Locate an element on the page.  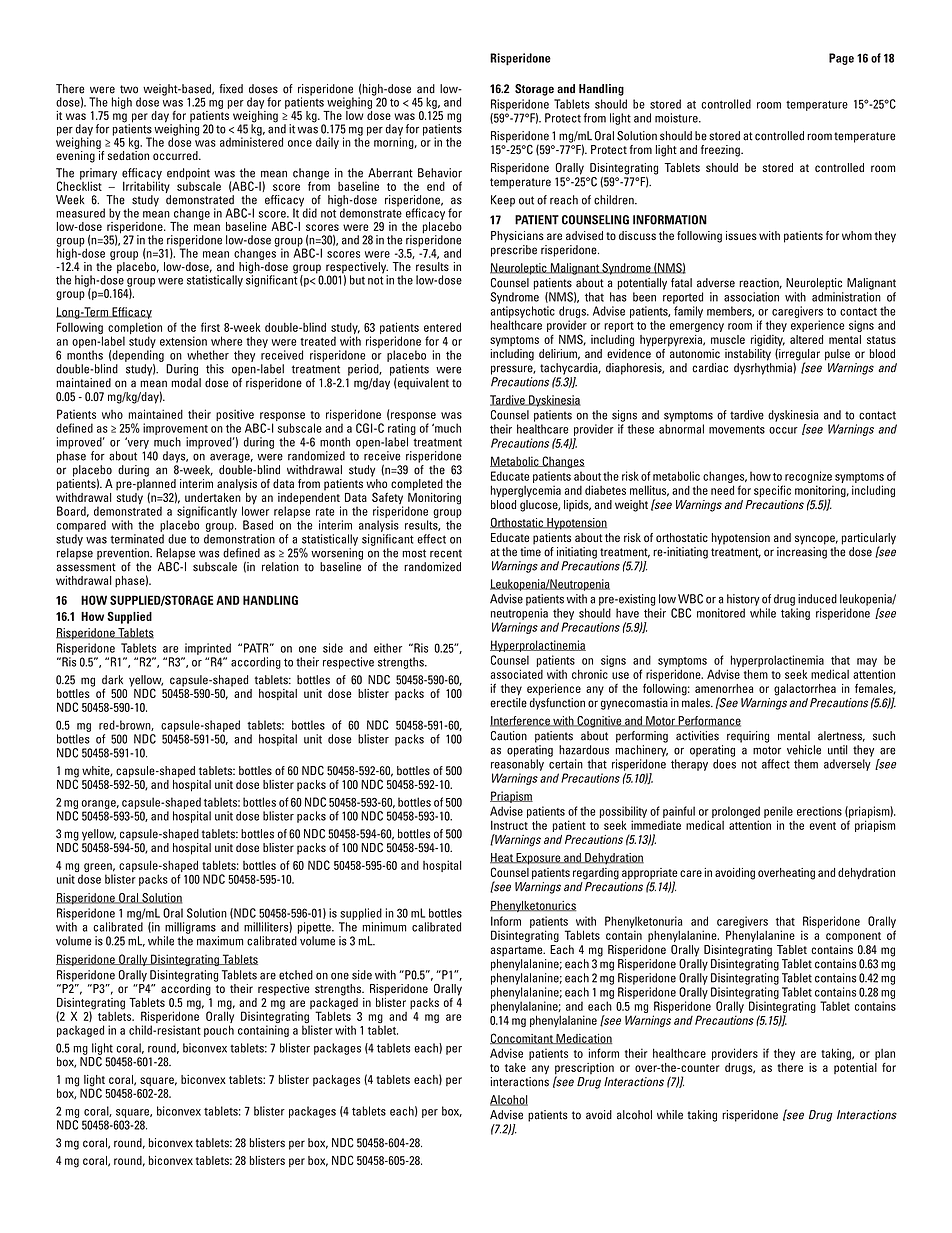
increasing is located at coordinates (802, 553).
